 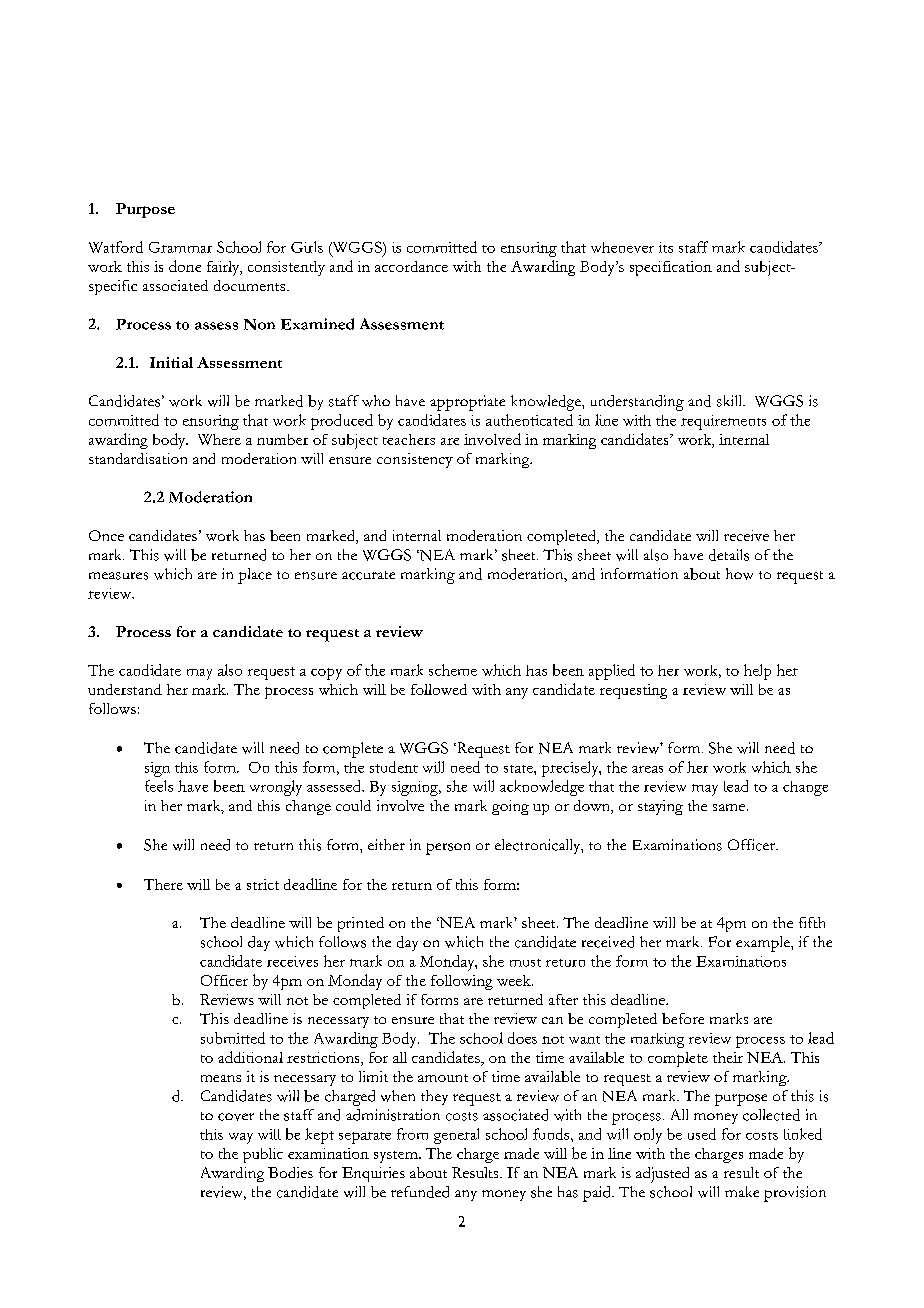 What do you see at coordinates (241, 1138) in the document?
I see `way` at bounding box center [241, 1138].
